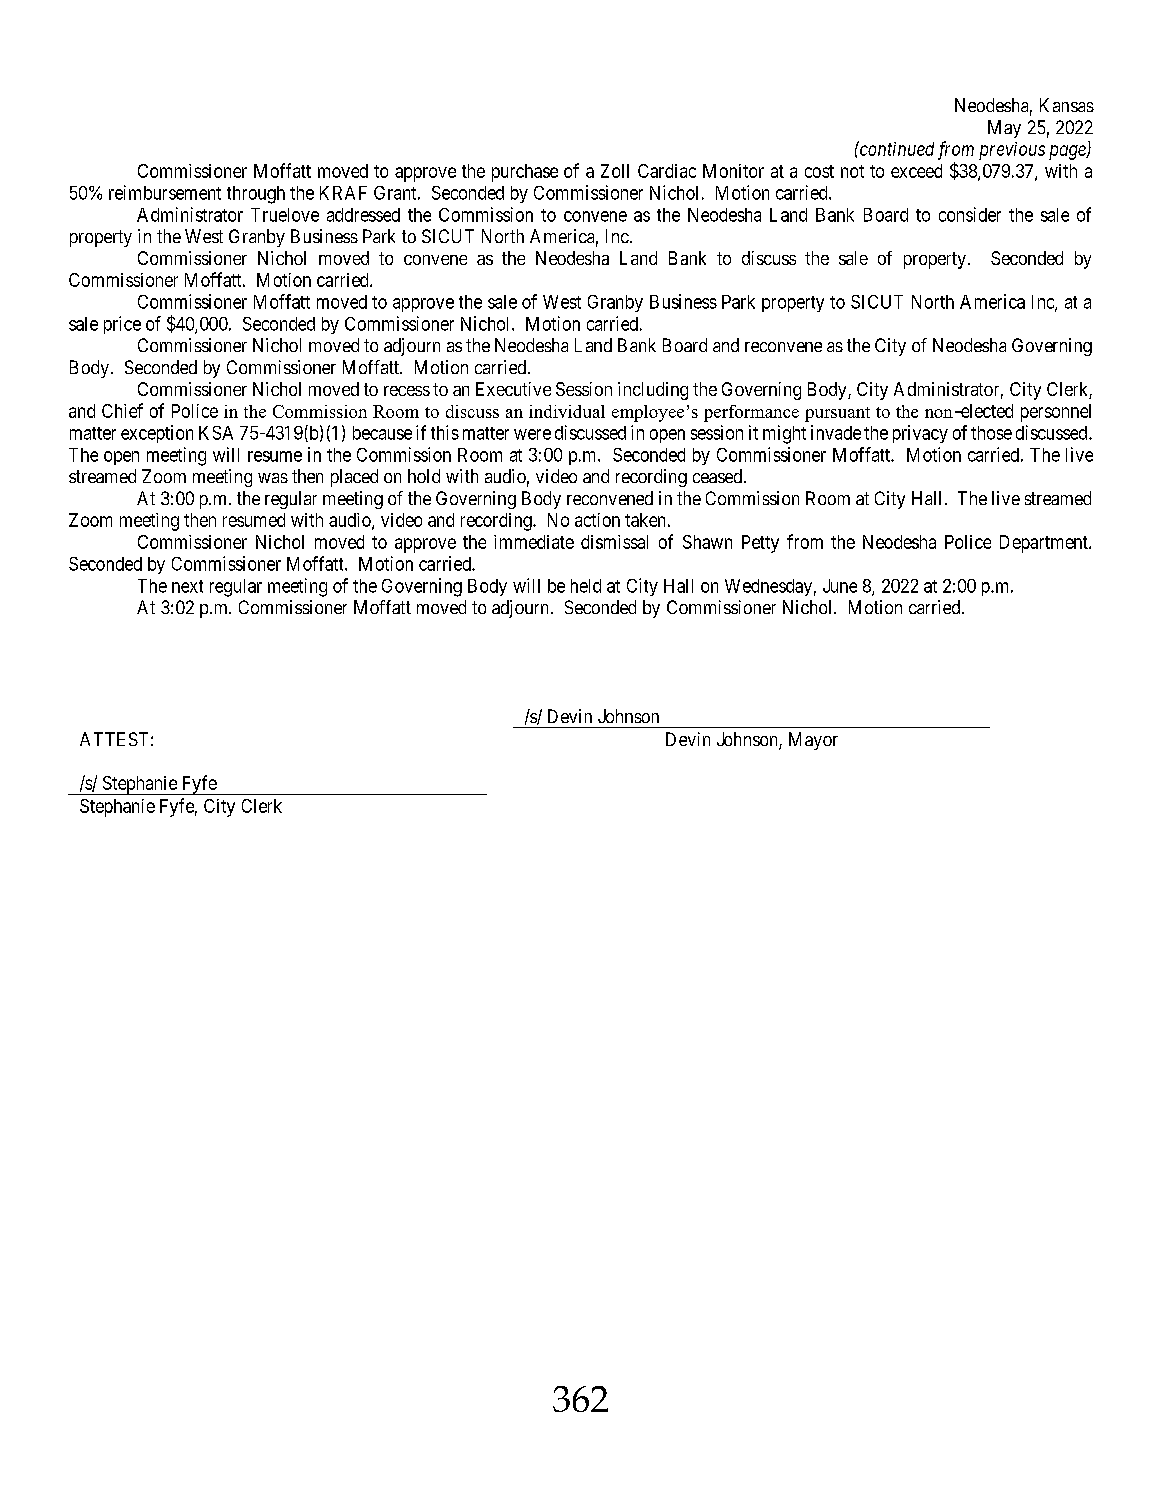 The height and width of the image is (1503, 1161). What do you see at coordinates (216, 433) in the image?
I see `KSA` at bounding box center [216, 433].
